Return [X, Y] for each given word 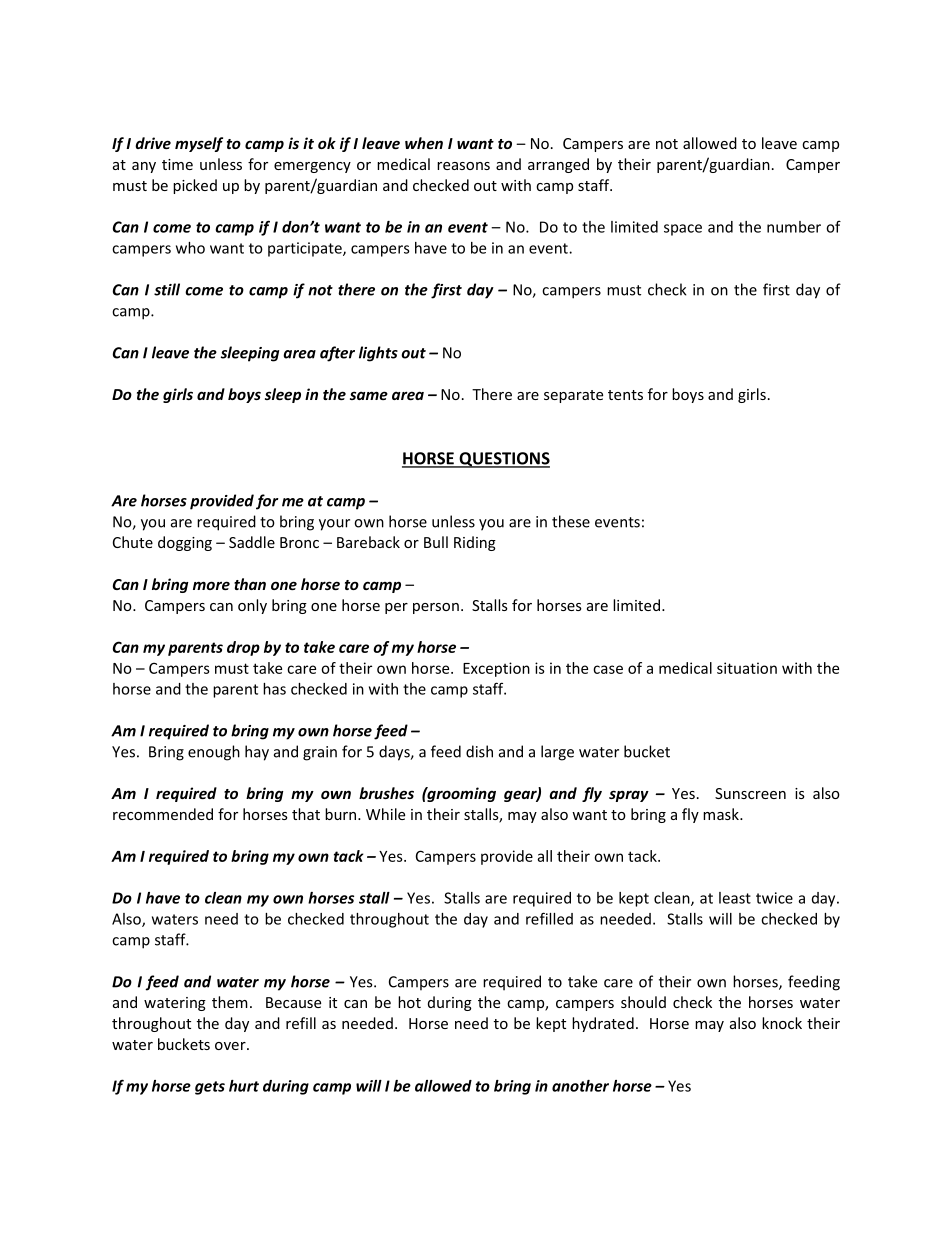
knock [782, 1023]
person [436, 608]
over [231, 1046]
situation [747, 668]
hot [409, 1002]
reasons [463, 166]
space [683, 230]
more [211, 585]
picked [195, 186]
